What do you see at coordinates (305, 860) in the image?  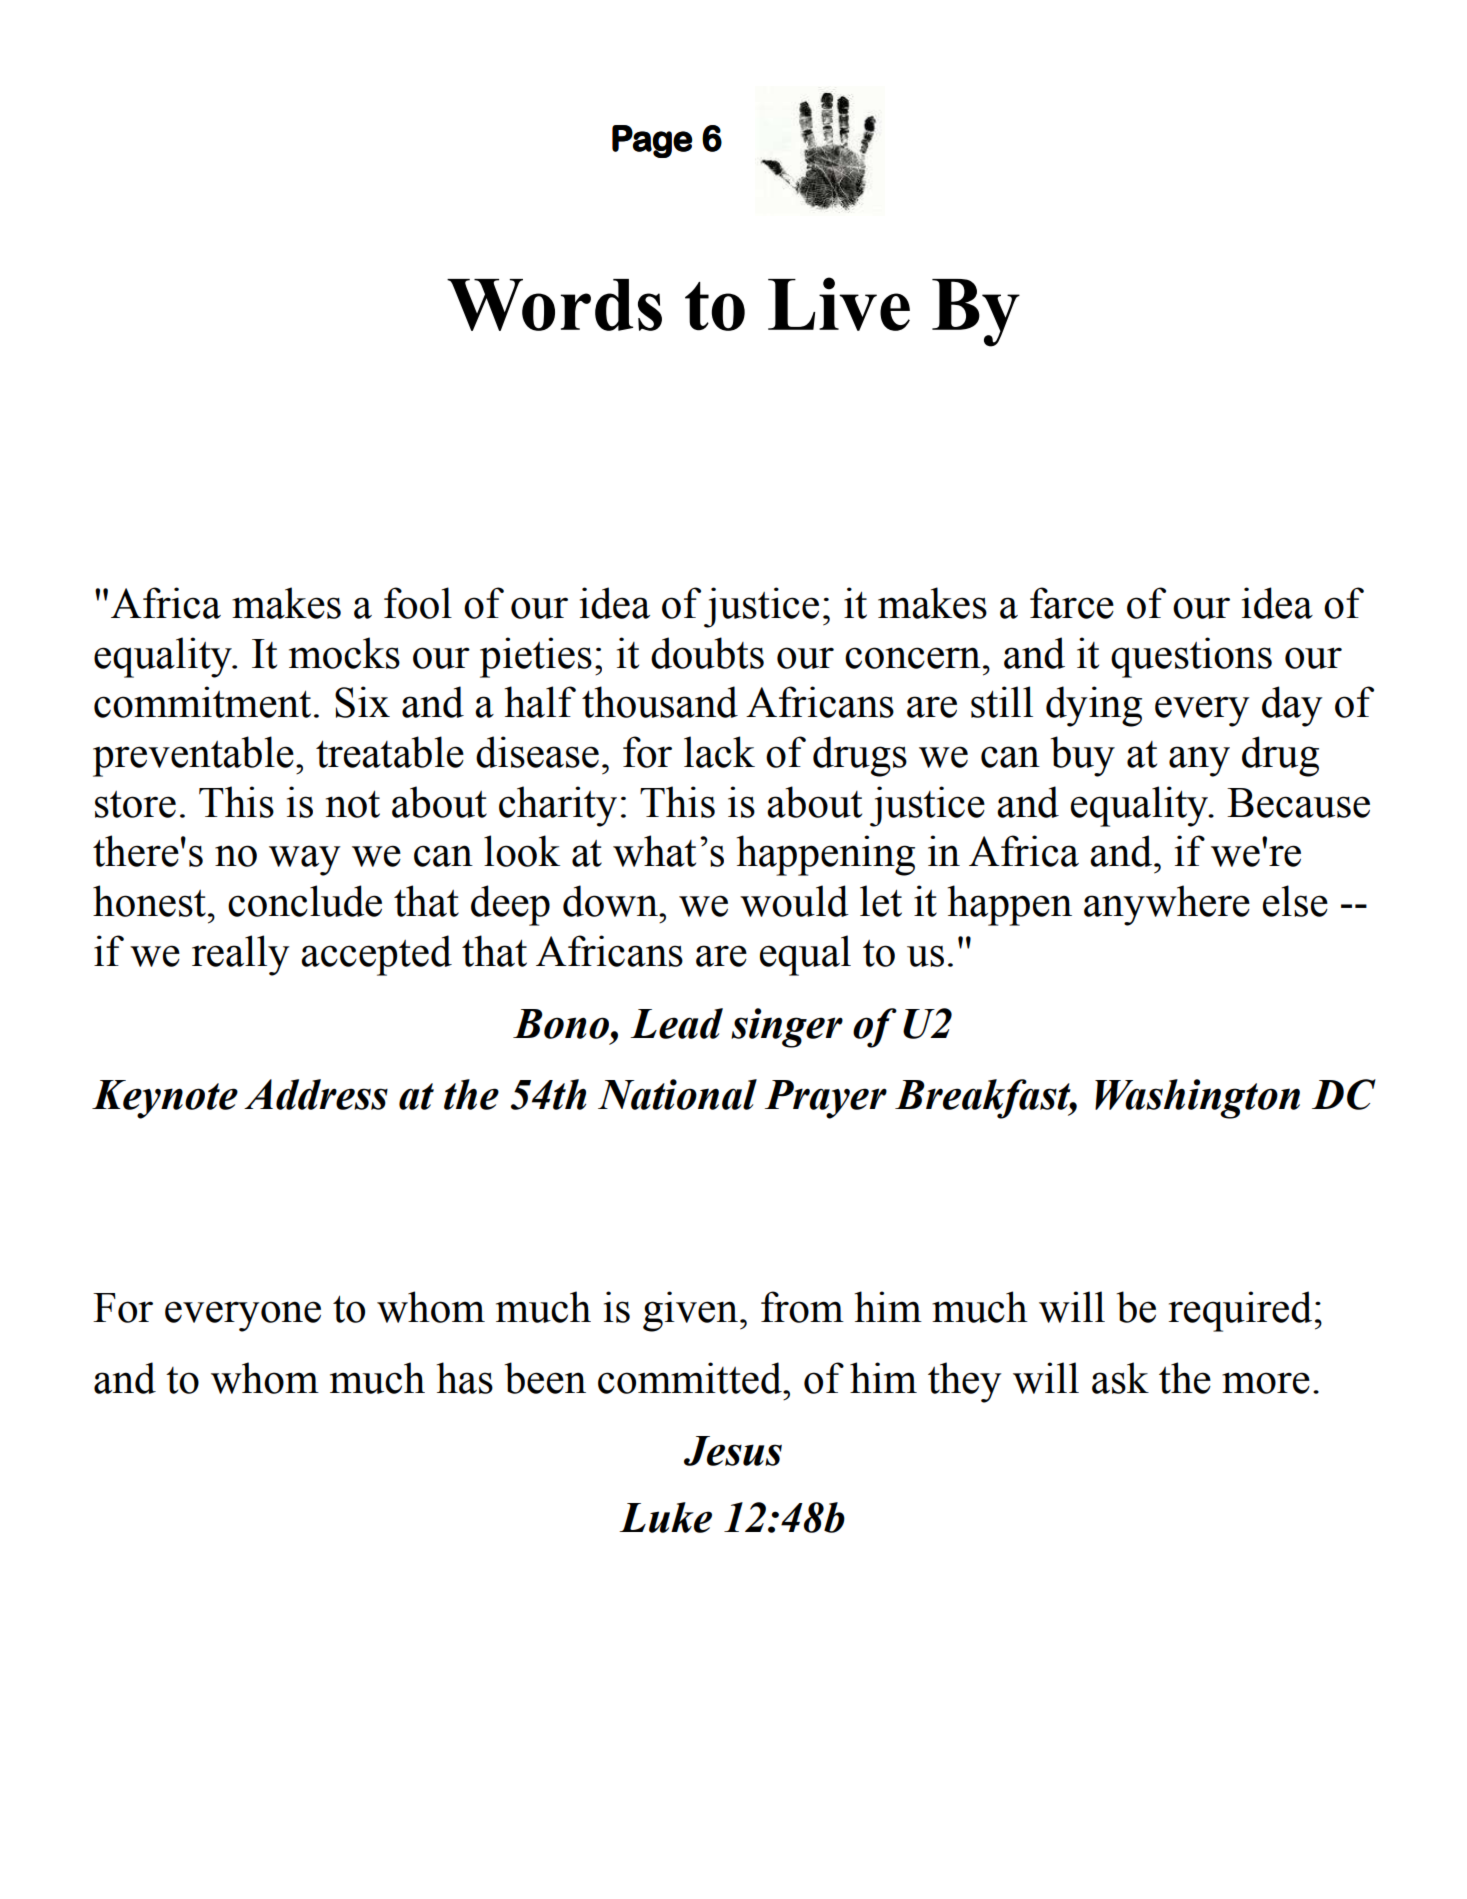 I see `way` at bounding box center [305, 860].
